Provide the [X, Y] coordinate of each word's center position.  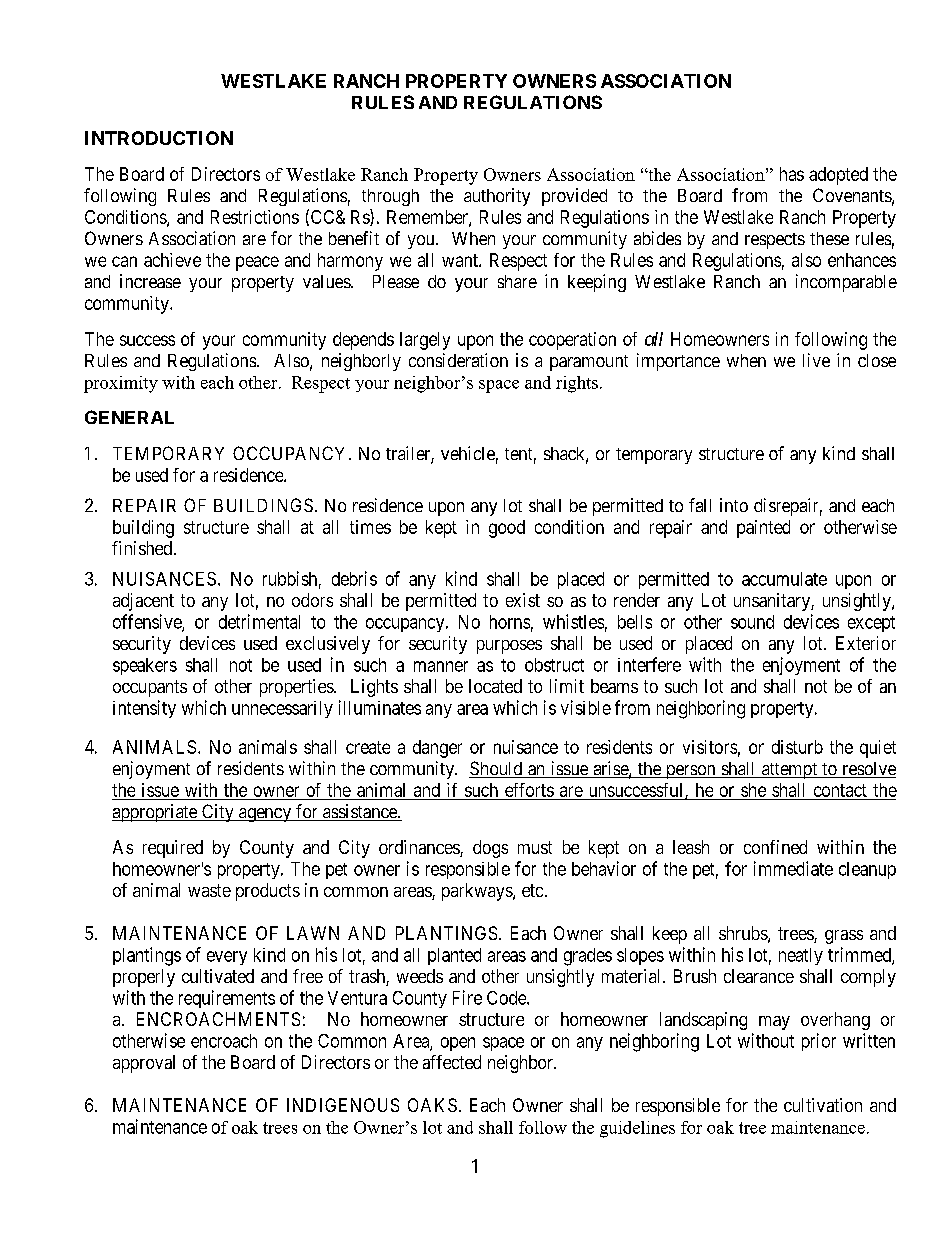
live [816, 360]
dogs [490, 849]
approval [144, 1064]
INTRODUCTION [159, 138]
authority [497, 197]
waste [209, 890]
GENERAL [129, 417]
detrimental [259, 621]
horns [510, 622]
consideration [458, 360]
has [792, 174]
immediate [793, 868]
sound [752, 622]
